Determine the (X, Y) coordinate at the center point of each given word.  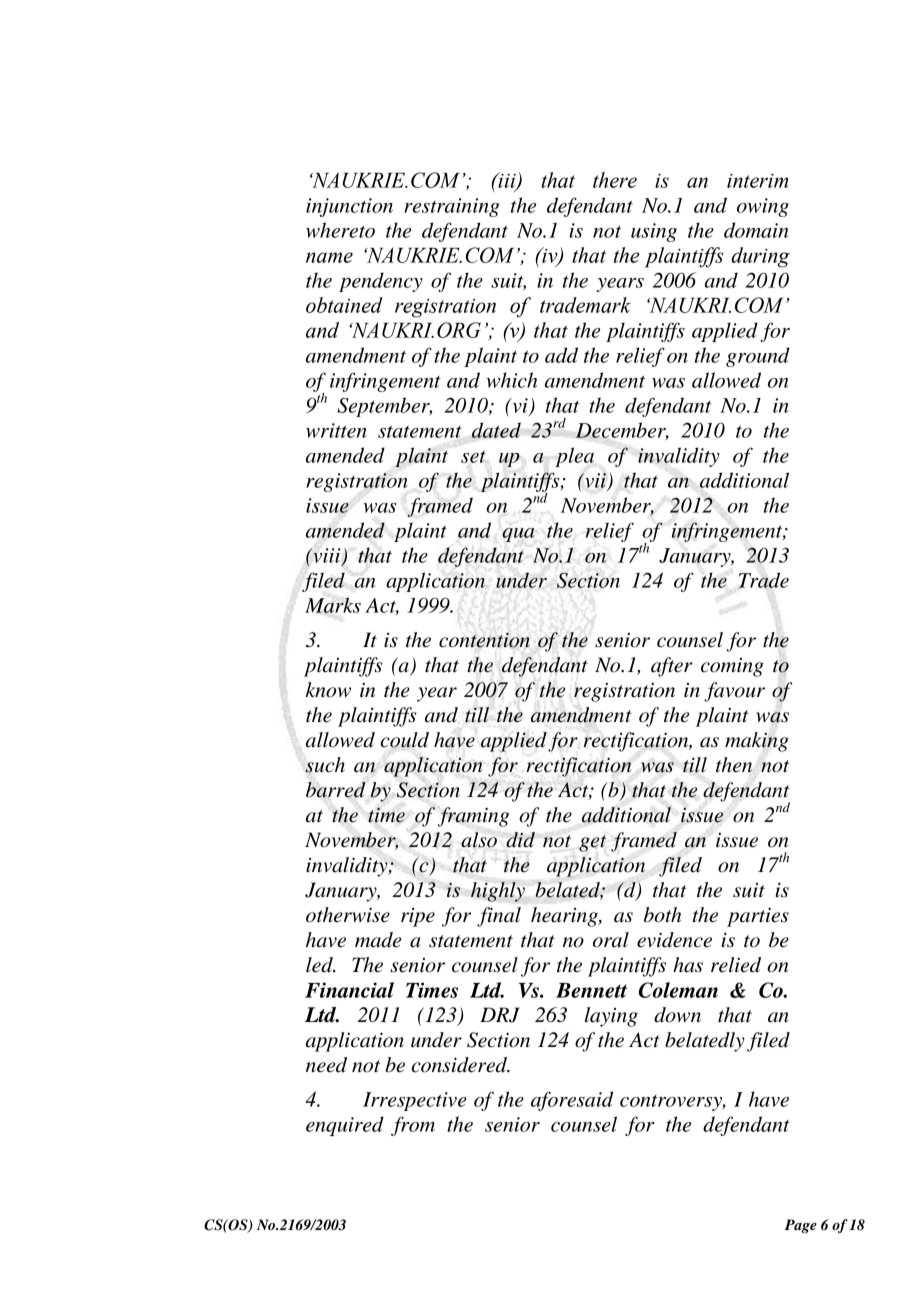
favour (734, 692)
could (405, 740)
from (413, 1126)
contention (484, 640)
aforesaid (572, 1101)
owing (763, 207)
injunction (349, 207)
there (615, 180)
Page (801, 1226)
